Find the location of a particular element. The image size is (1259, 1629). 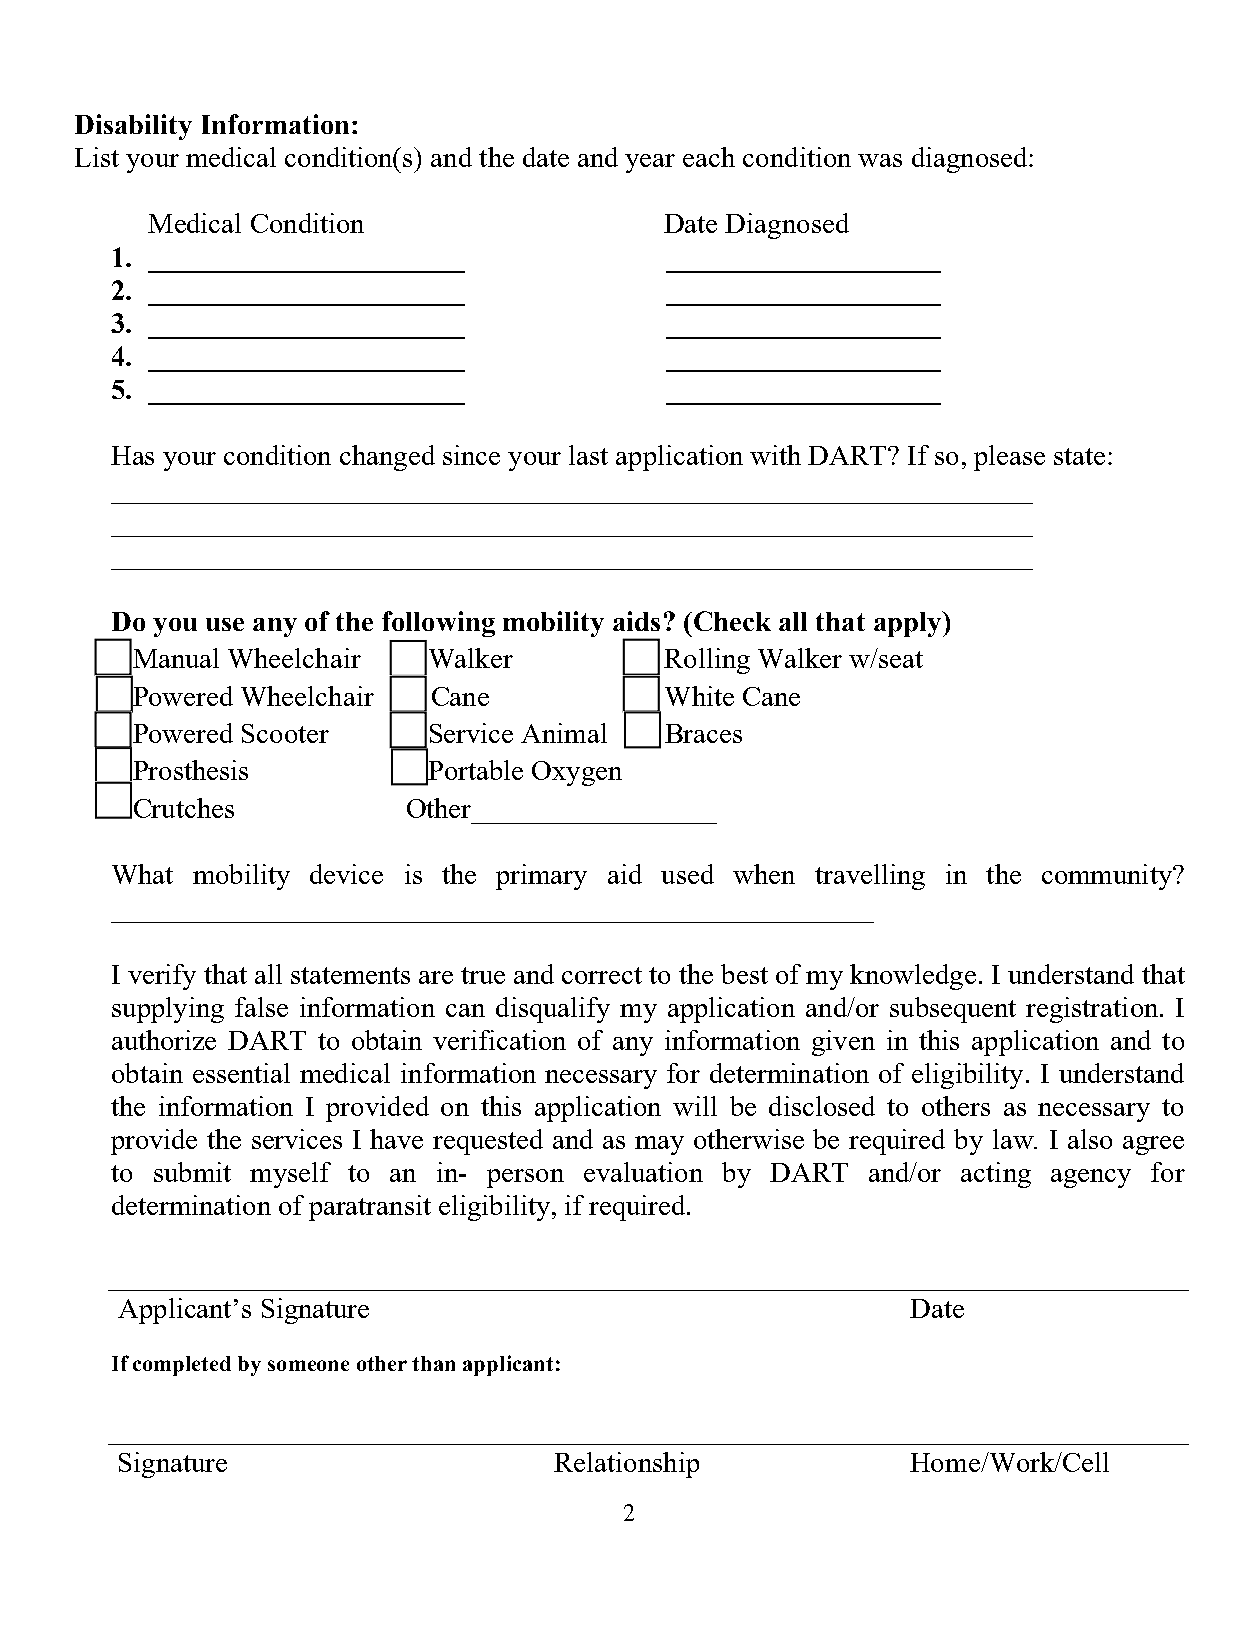

Has is located at coordinates (132, 455).
